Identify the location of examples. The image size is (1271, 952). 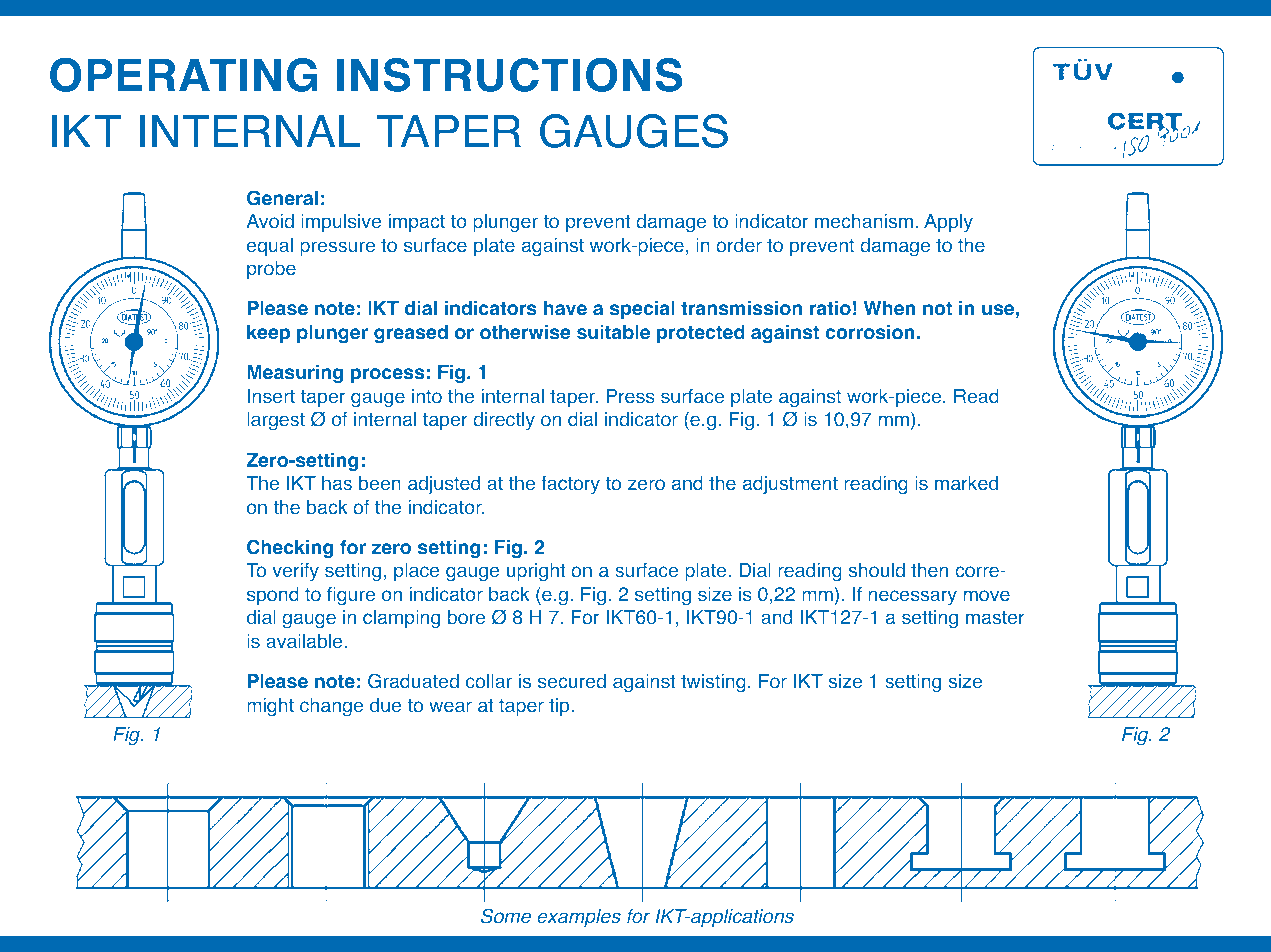
(579, 918).
